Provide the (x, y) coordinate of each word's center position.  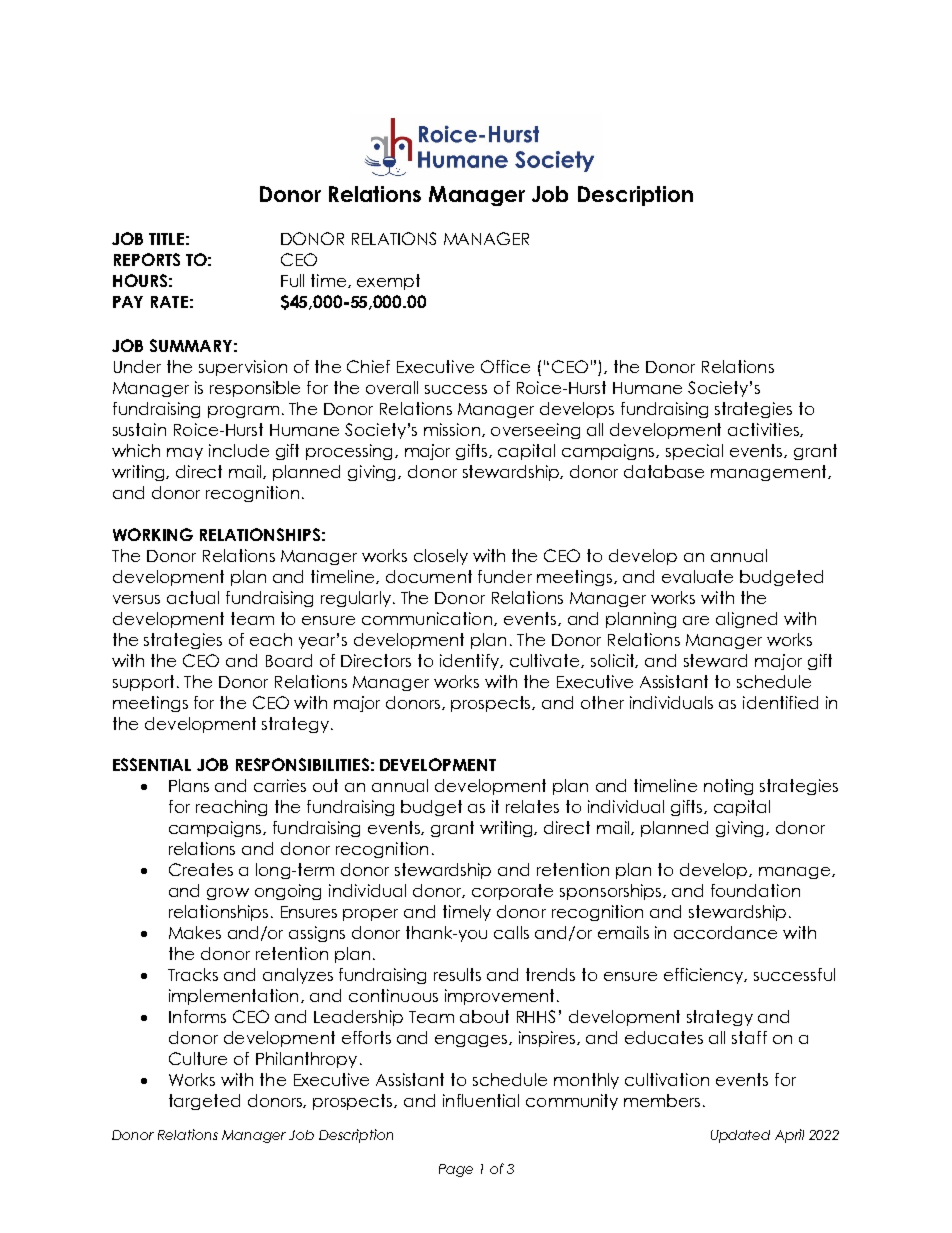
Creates (201, 869)
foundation (755, 890)
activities (764, 430)
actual (193, 597)
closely (441, 557)
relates (532, 806)
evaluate (697, 576)
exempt (388, 282)
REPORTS (147, 259)
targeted (204, 1102)
